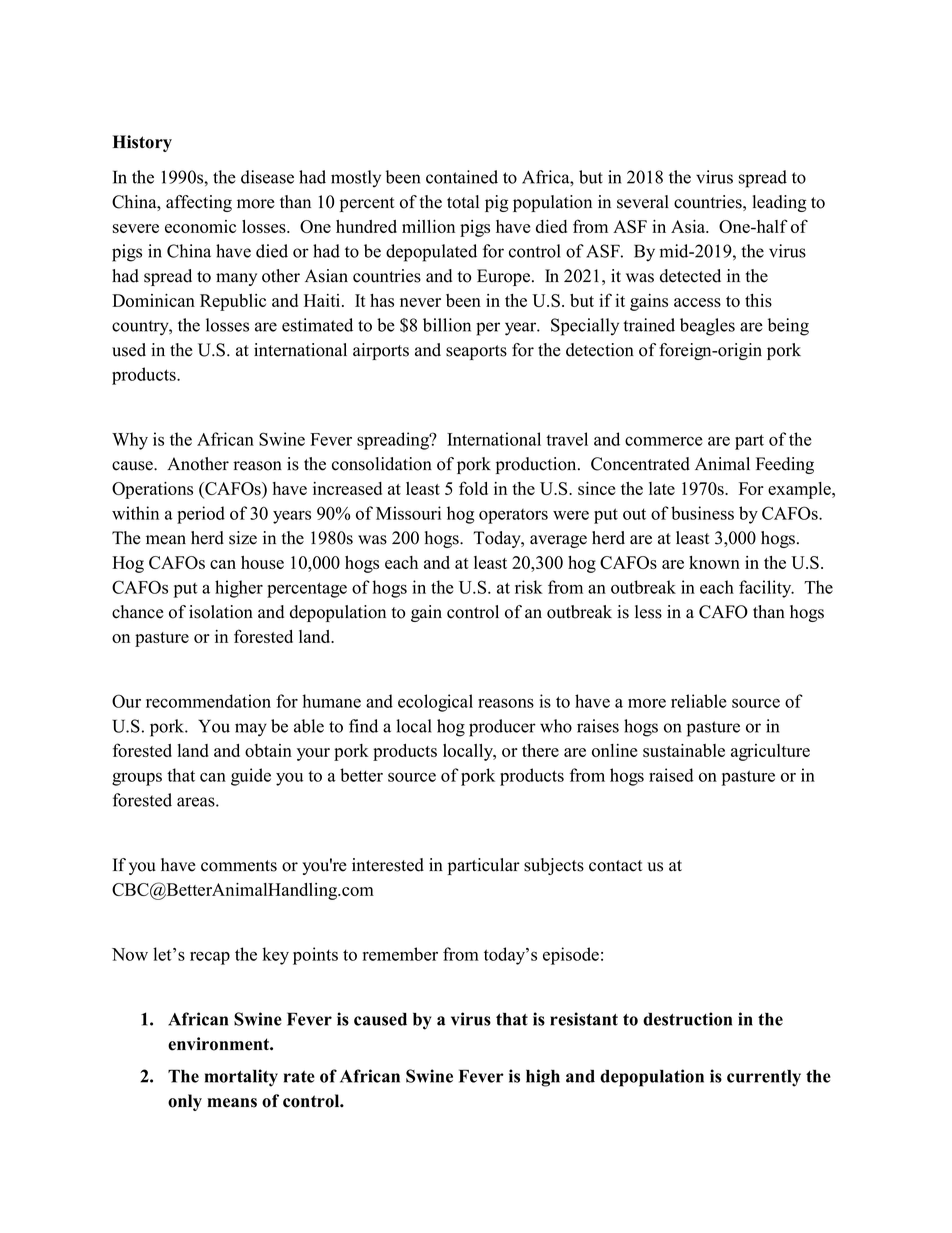  What do you see at coordinates (462, 177) in the image?
I see `contained` at bounding box center [462, 177].
